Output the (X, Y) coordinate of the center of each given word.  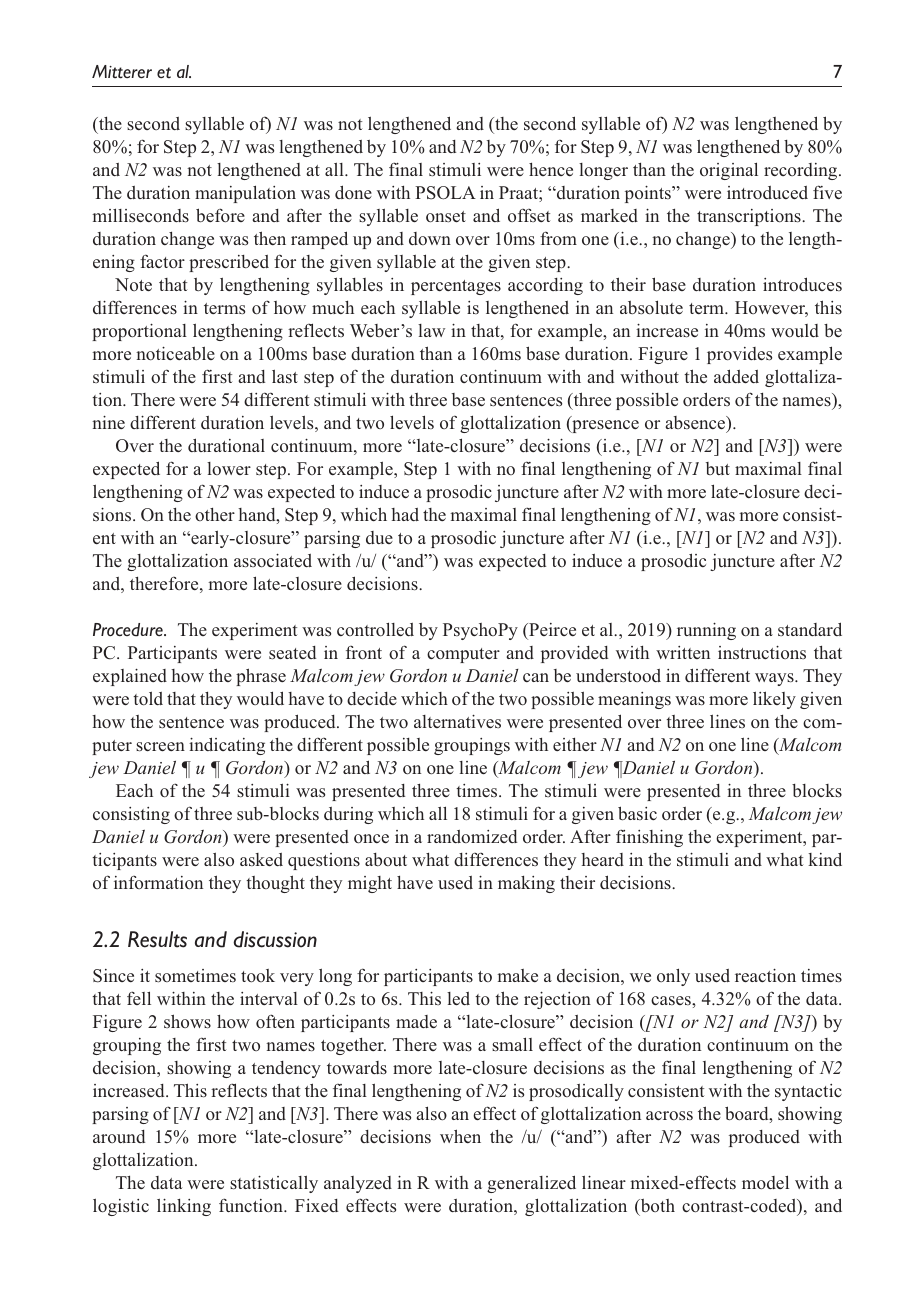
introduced (767, 193)
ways (775, 679)
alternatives (457, 721)
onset (446, 217)
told (148, 698)
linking (184, 1207)
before (220, 215)
